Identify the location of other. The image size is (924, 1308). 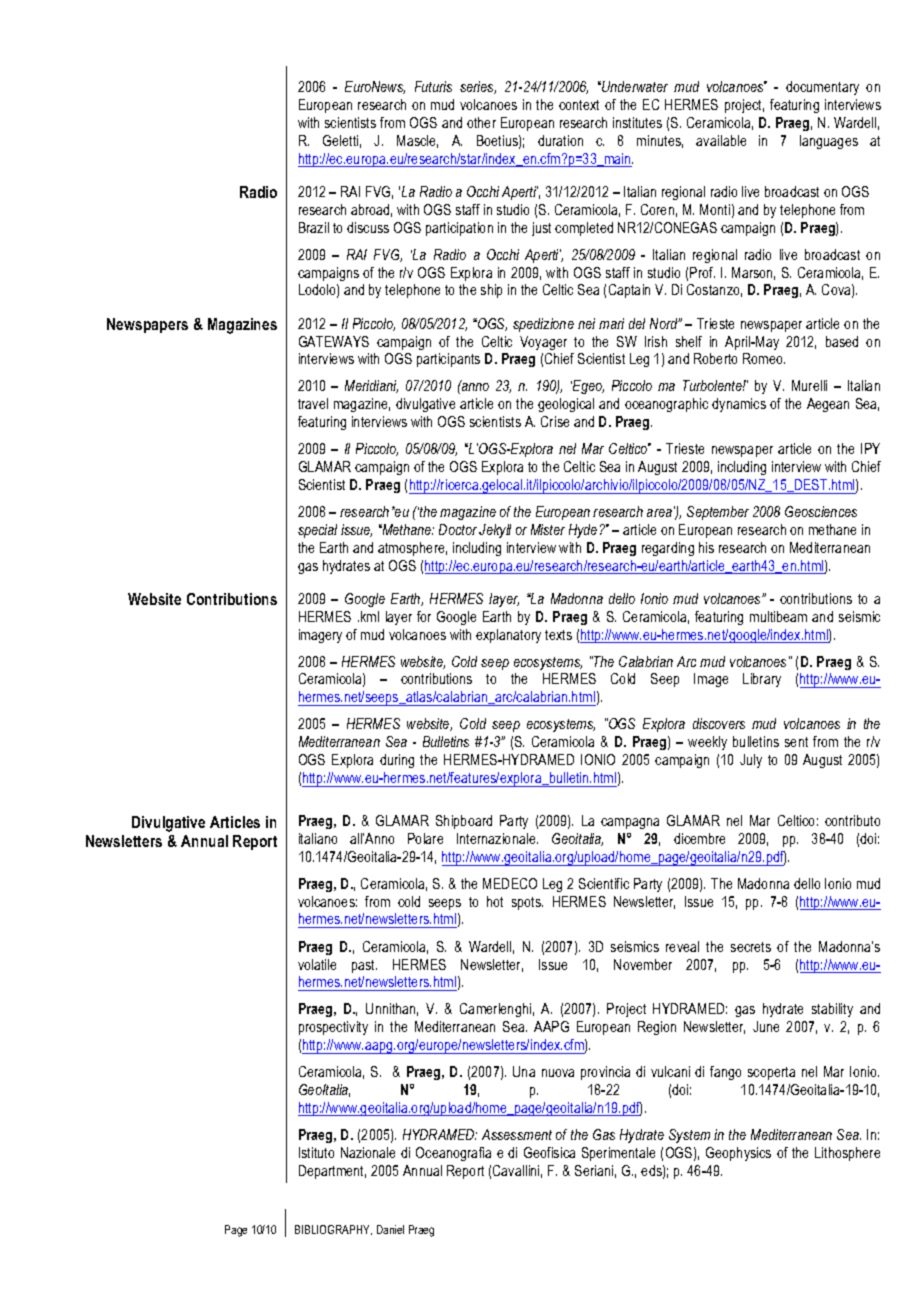
(481, 122).
